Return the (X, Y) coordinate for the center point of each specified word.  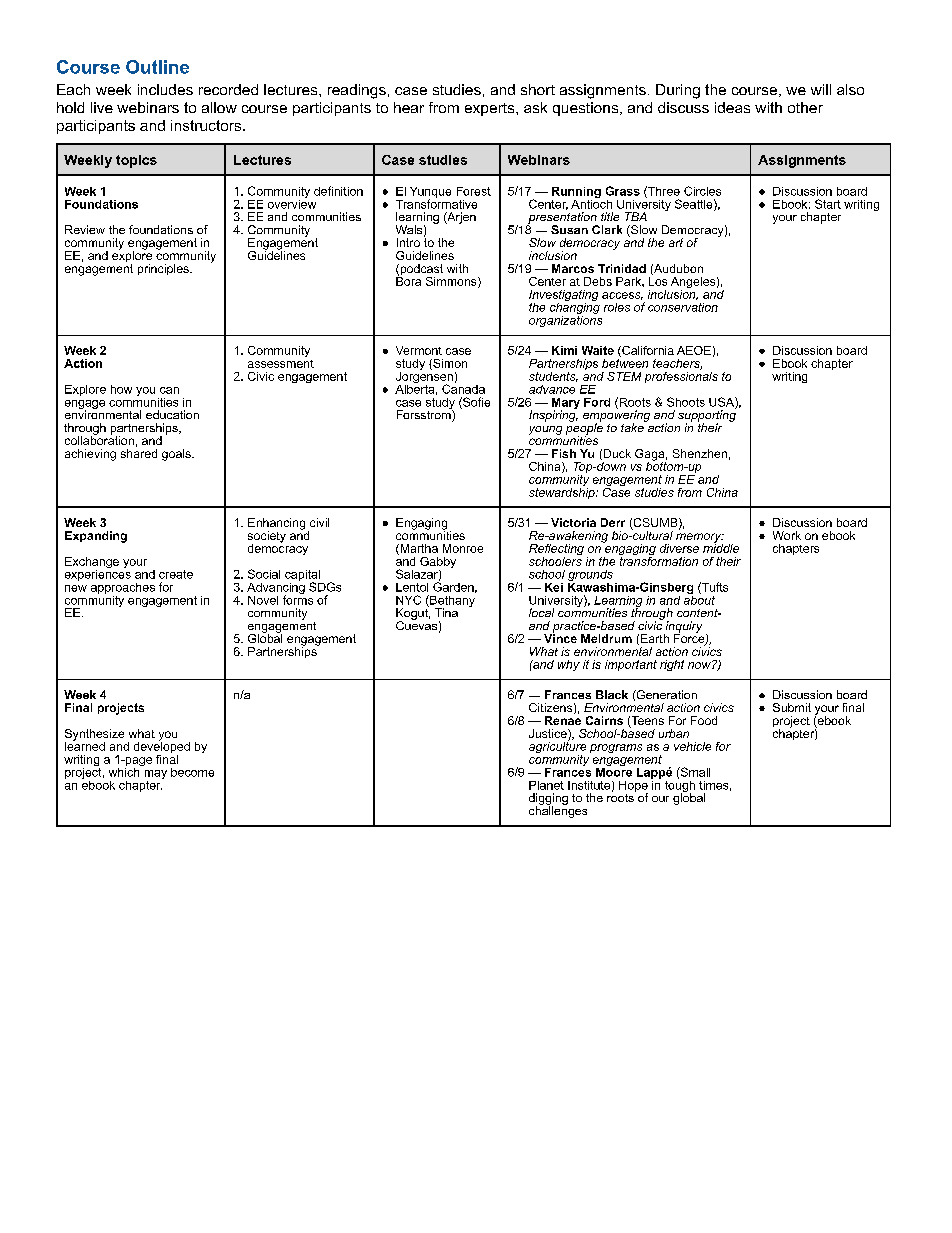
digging (548, 800)
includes (165, 89)
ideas (732, 107)
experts (491, 109)
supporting (707, 416)
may (156, 776)
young (545, 430)
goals (177, 455)
